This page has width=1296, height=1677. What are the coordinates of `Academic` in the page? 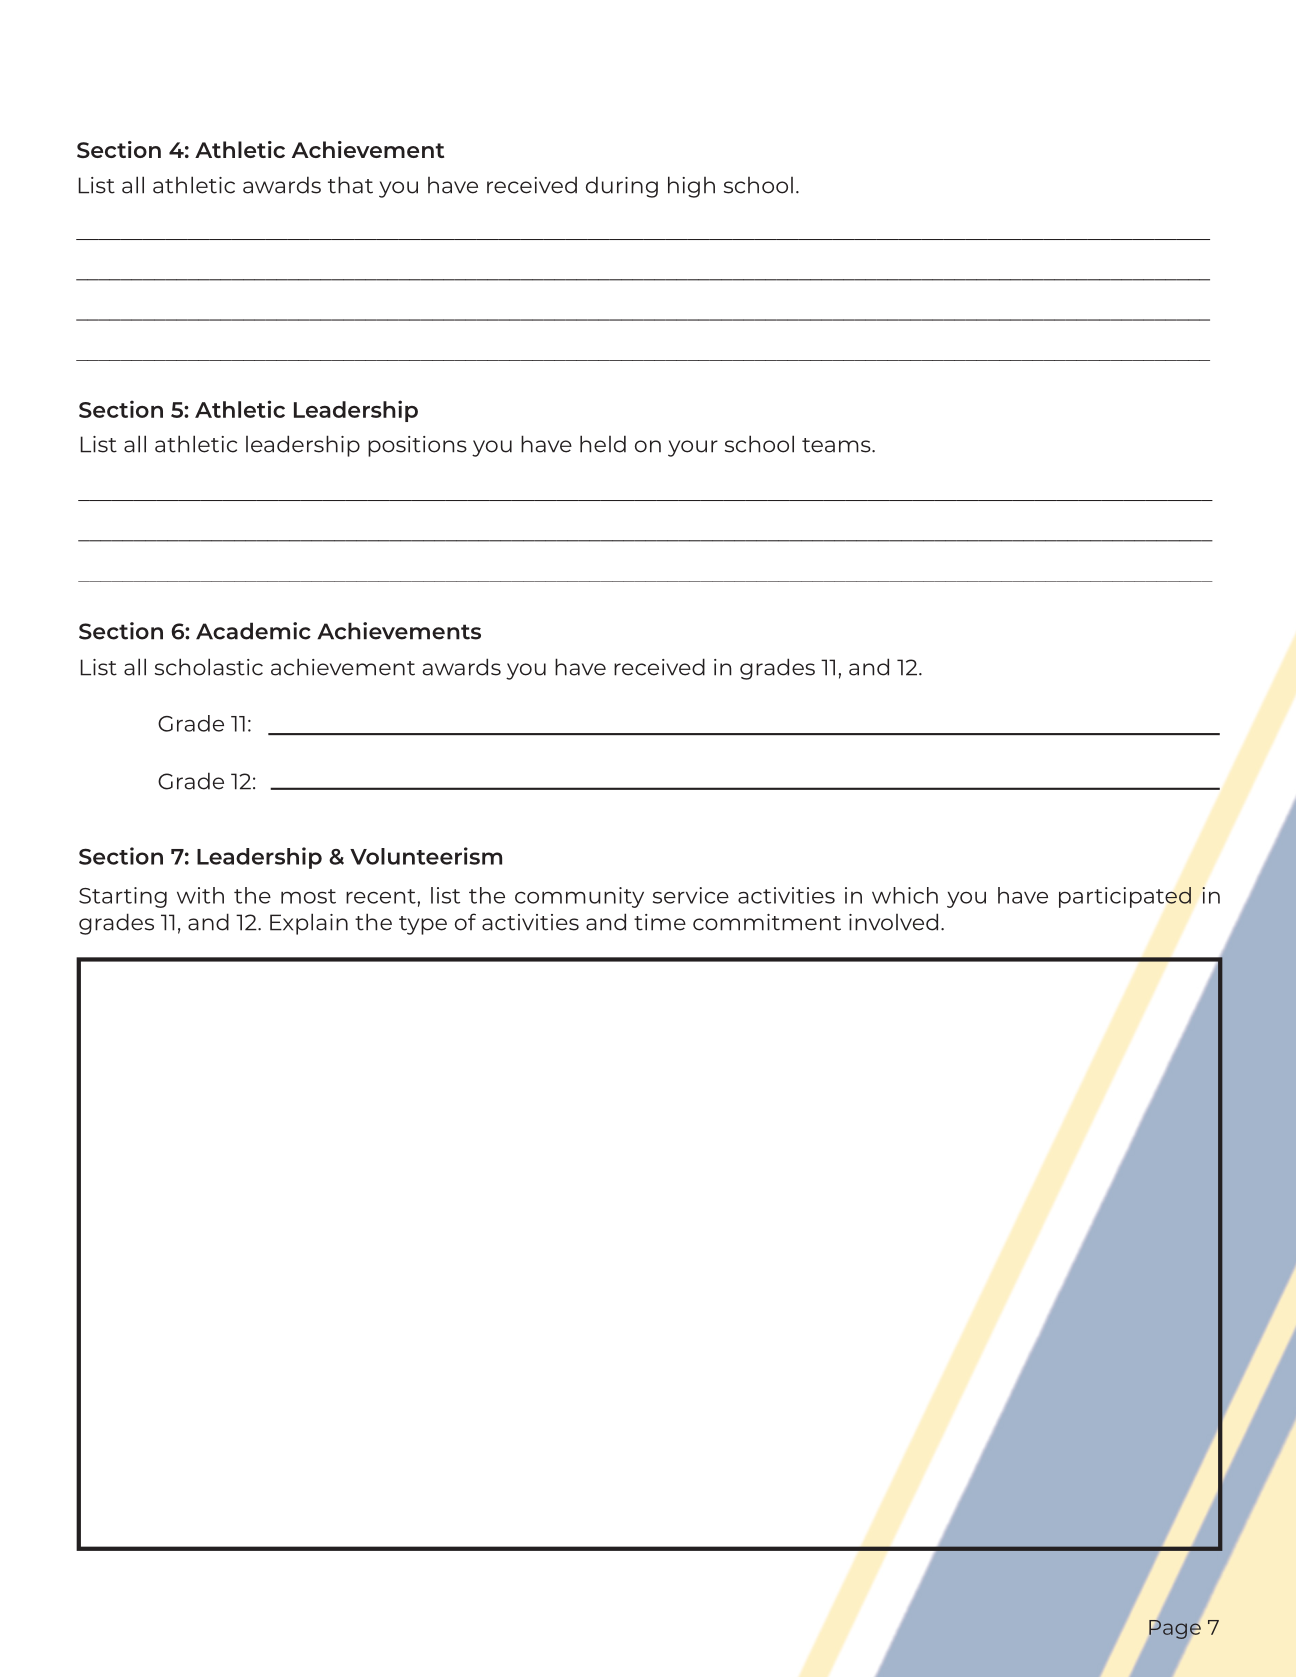 It's located at (253, 631).
